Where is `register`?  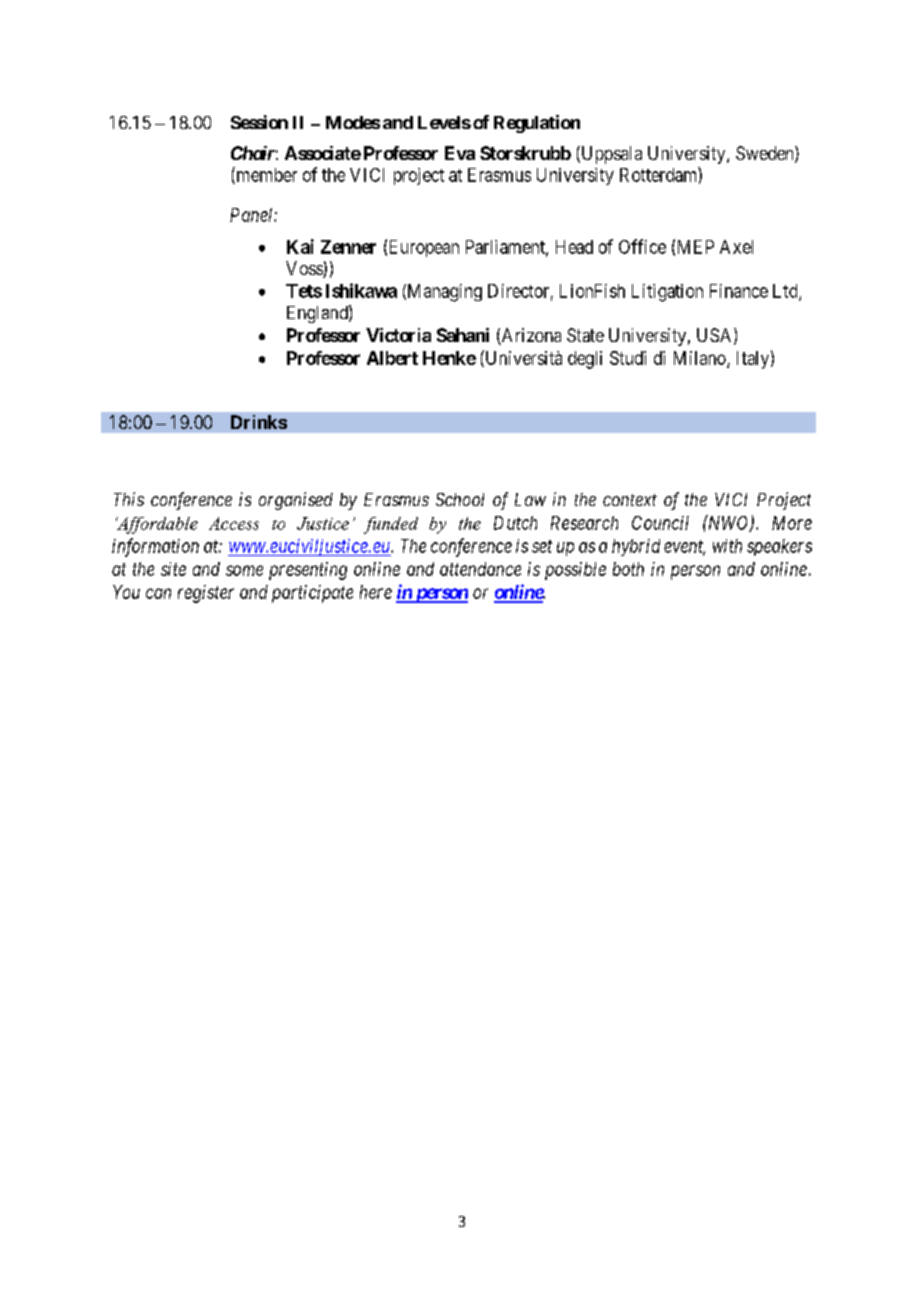
register is located at coordinates (206, 594).
